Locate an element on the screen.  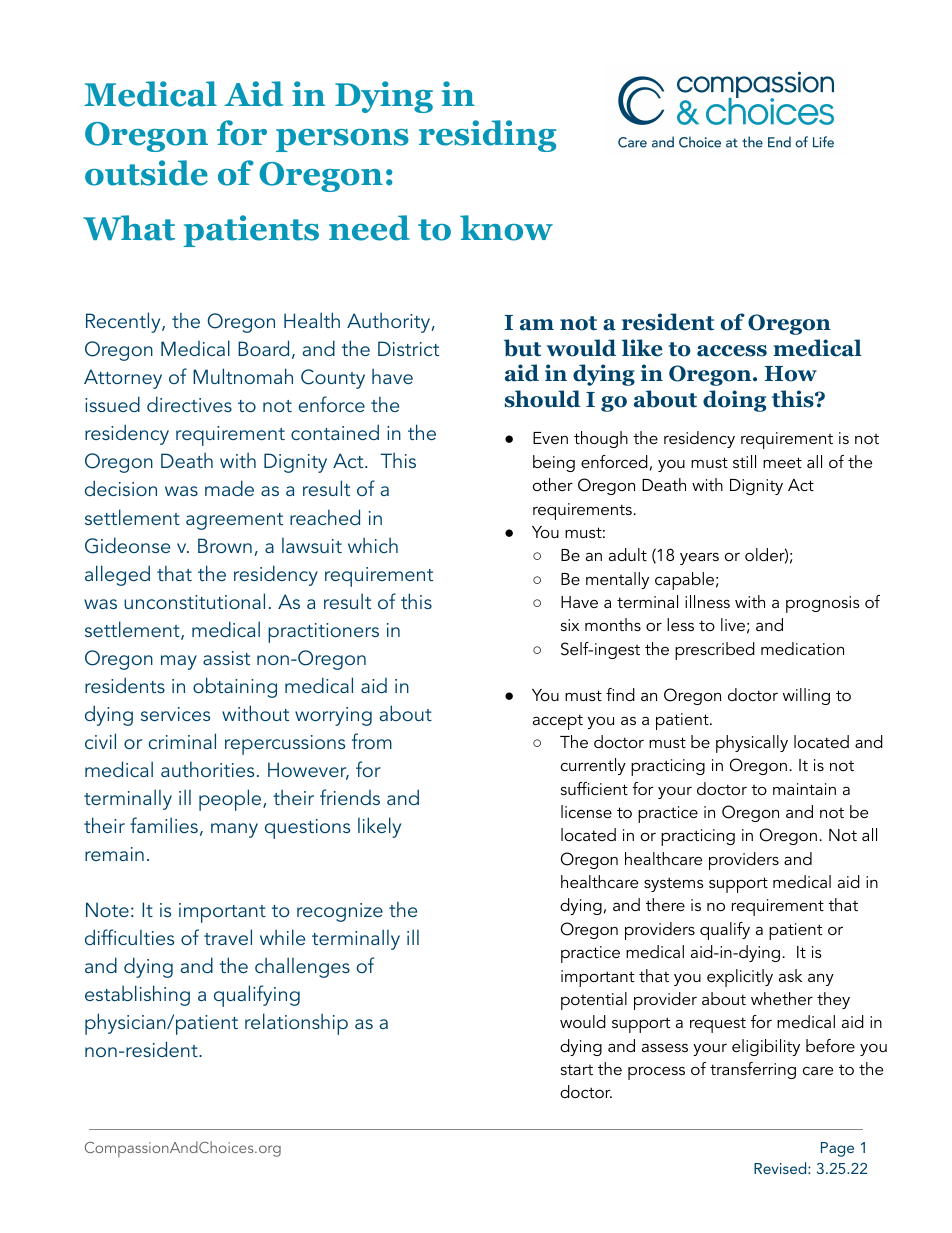
prescribed is located at coordinates (715, 651).
